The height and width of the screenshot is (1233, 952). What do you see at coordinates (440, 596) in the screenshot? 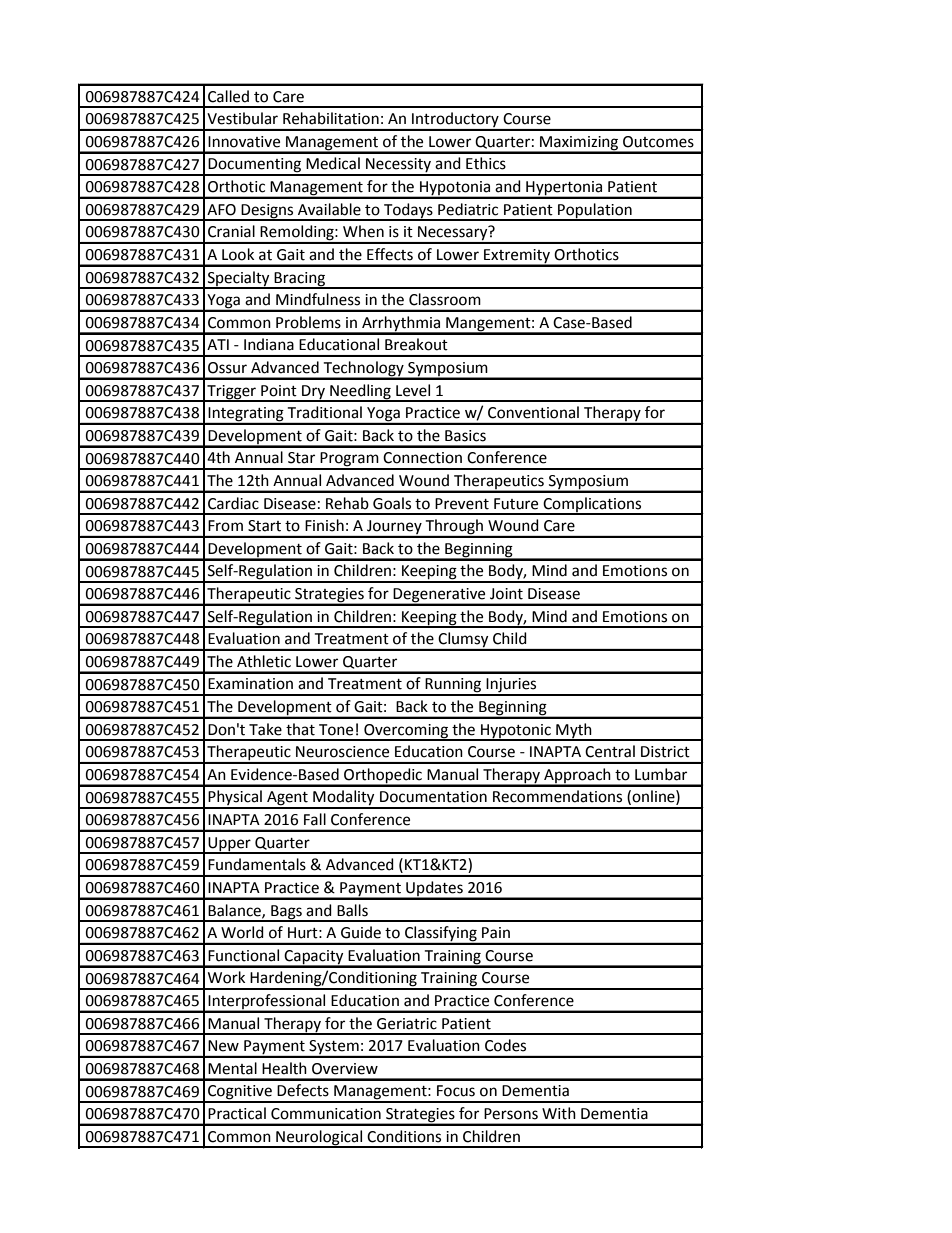
I see `Degenerative` at bounding box center [440, 596].
